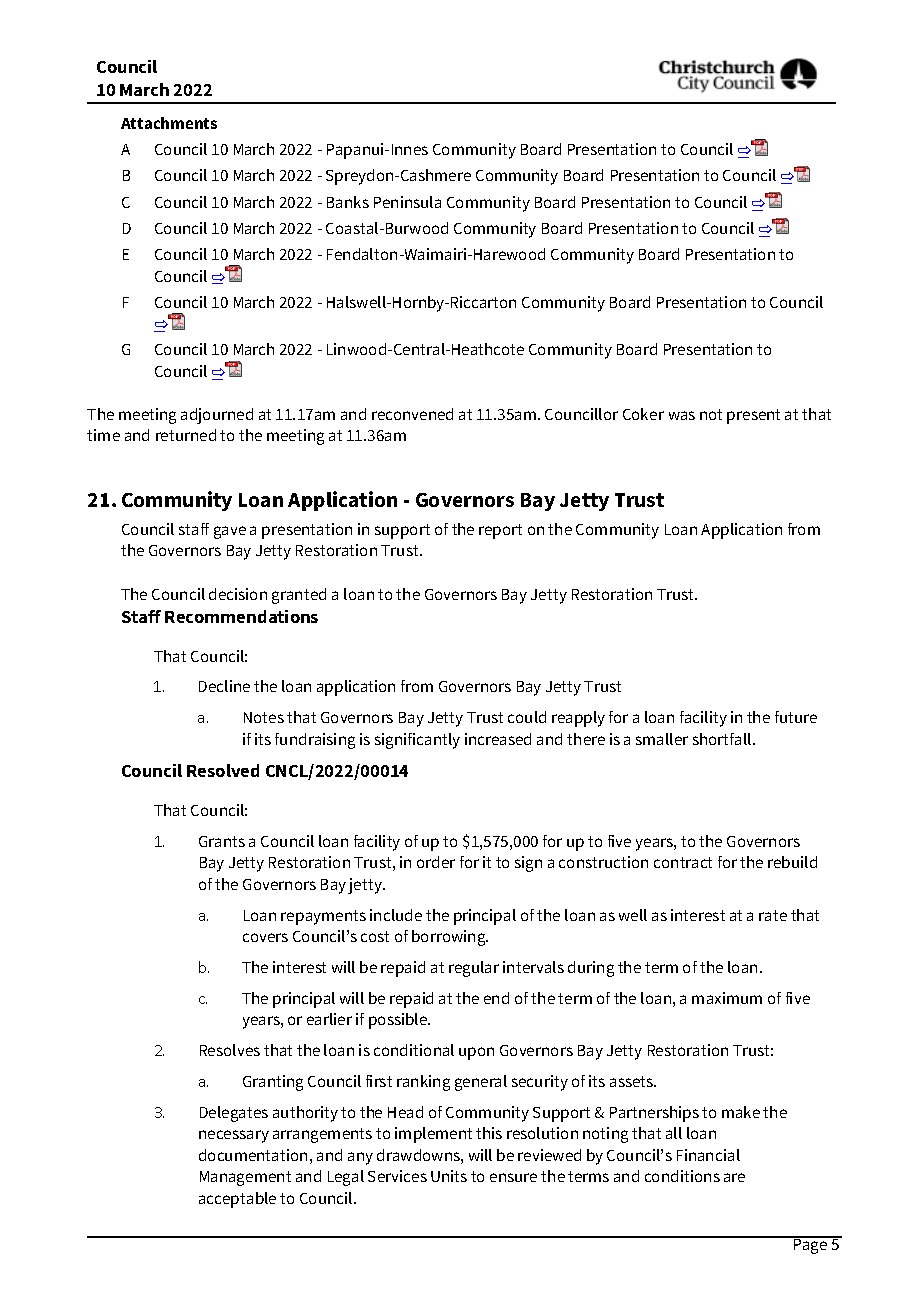 The width and height of the screenshot is (924, 1308). Describe the element at coordinates (223, 770) in the screenshot. I see `Resolved` at that location.
